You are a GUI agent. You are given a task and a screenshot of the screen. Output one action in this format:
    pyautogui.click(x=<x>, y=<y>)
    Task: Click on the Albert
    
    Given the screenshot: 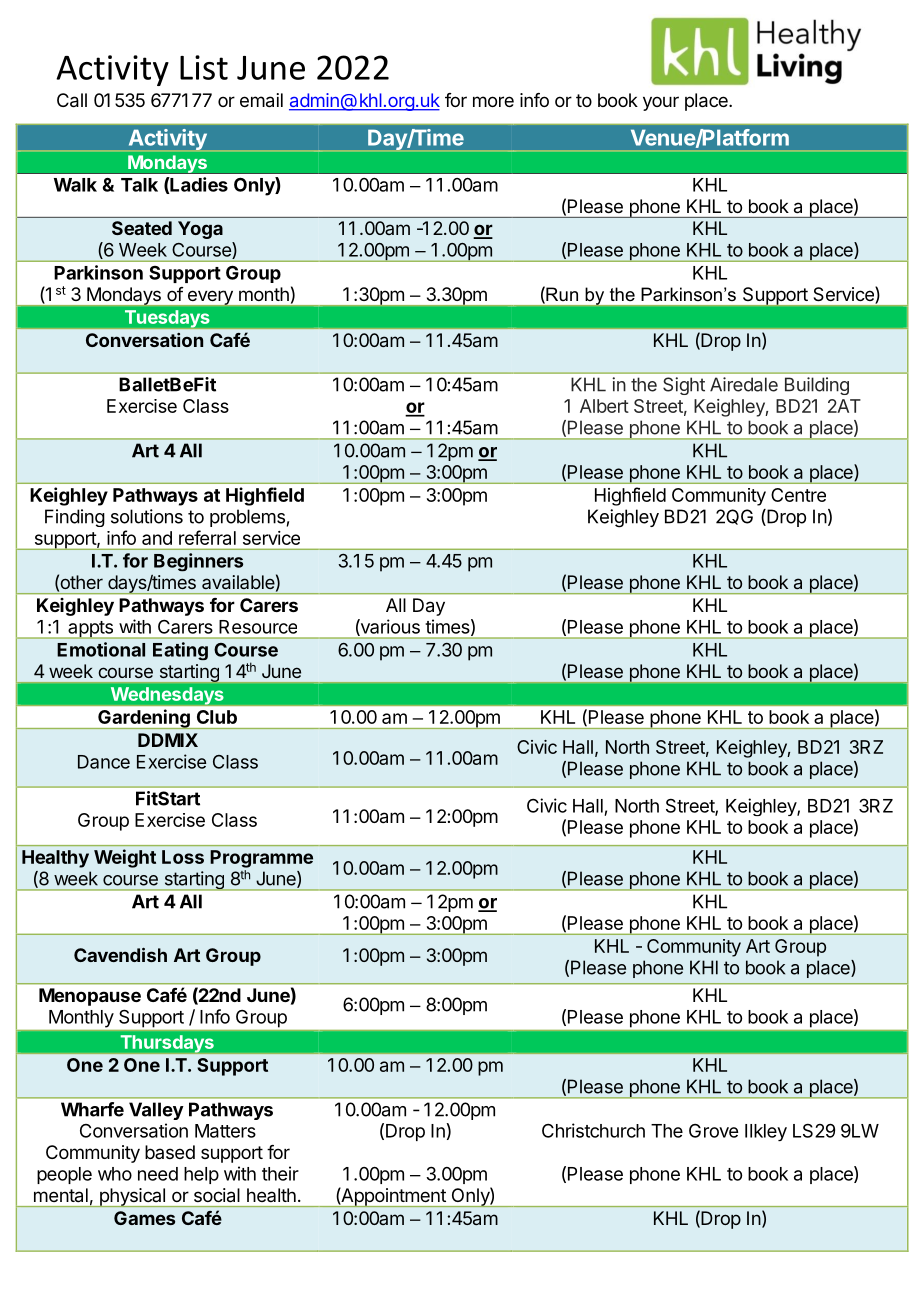 What is the action you would take?
    pyautogui.click(x=604, y=406)
